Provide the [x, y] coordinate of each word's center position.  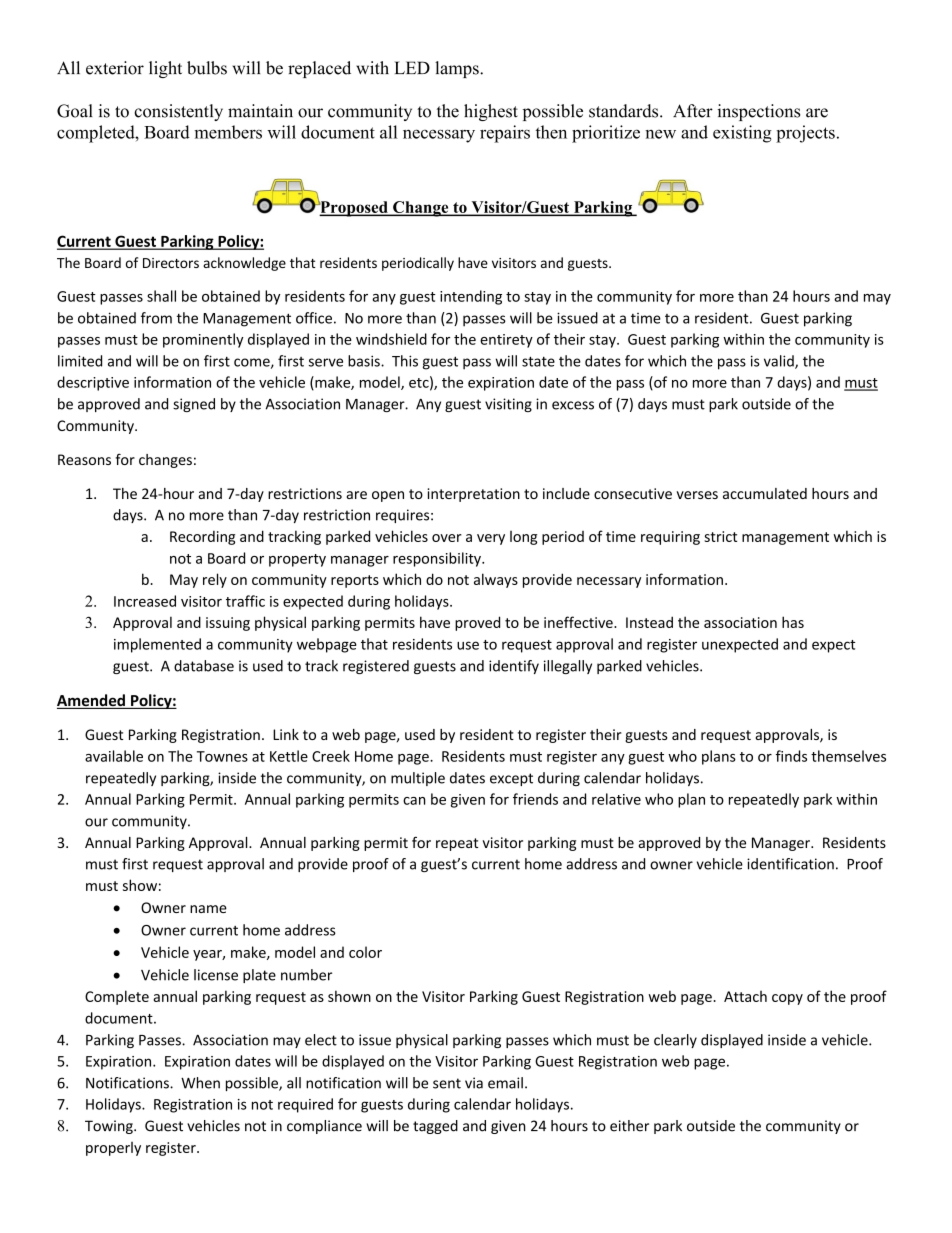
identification [790, 864]
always [496, 580]
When [200, 1083]
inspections [758, 112]
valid [780, 362]
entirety [506, 341]
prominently [203, 340]
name [208, 909]
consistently [178, 112]
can [414, 801]
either [629, 1126]
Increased [145, 601]
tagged [435, 1127]
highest [491, 112]
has [793, 622]
